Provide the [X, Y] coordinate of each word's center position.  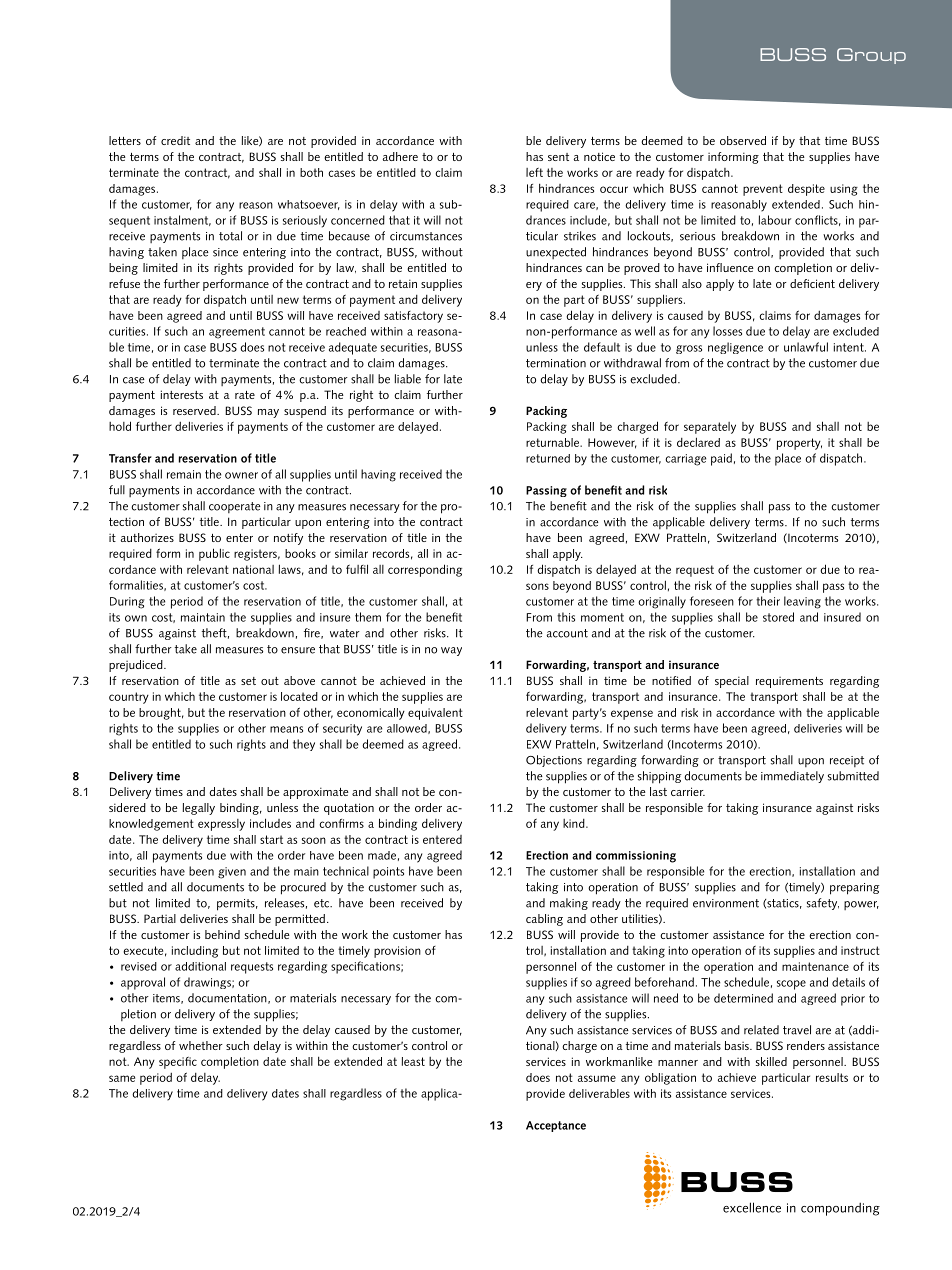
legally [199, 809]
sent [558, 157]
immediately [792, 777]
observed [743, 140]
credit [175, 140]
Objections [554, 761]
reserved [195, 410]
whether [201, 1045]
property [799, 444]
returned [548, 458]
